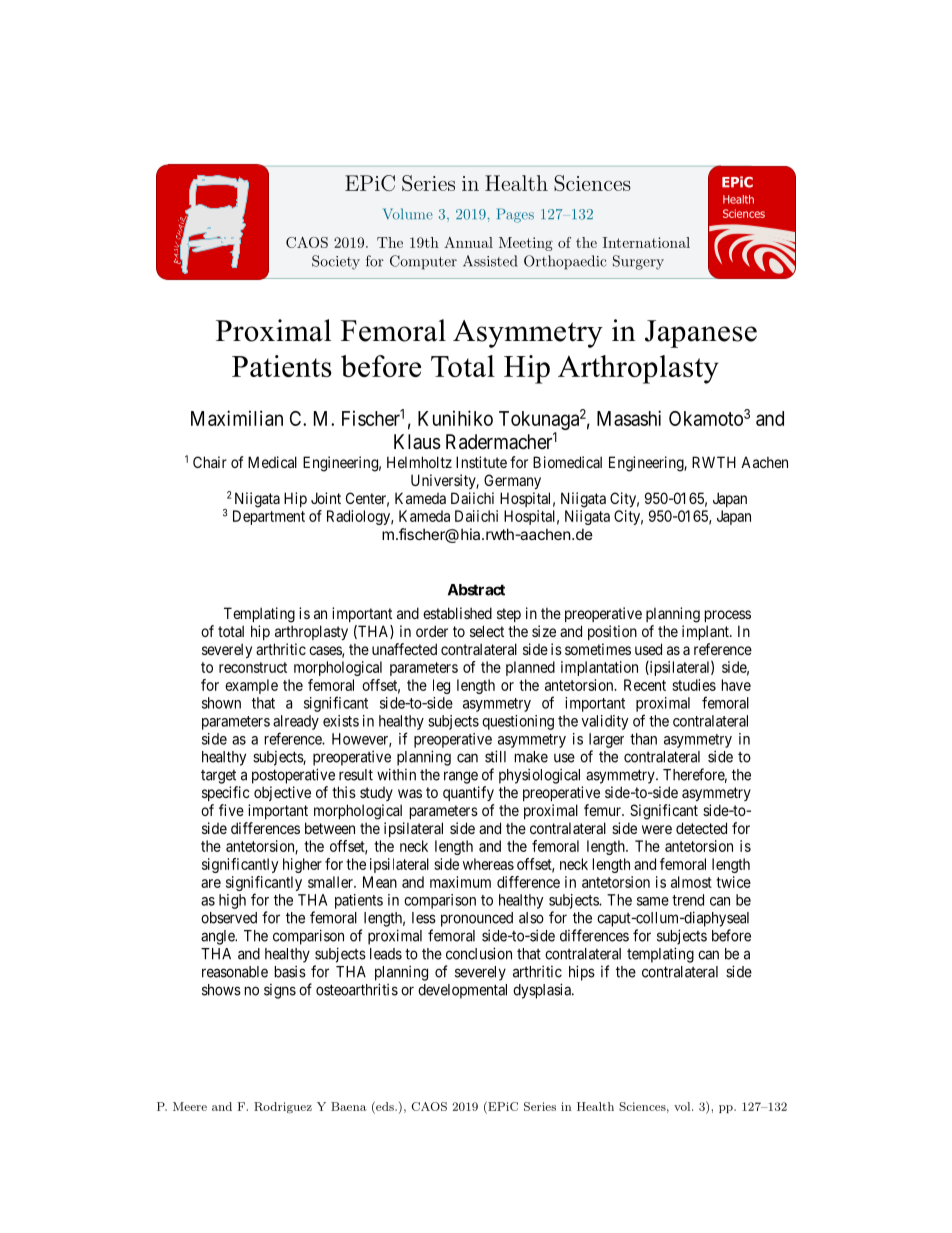 This document has width=952, height=1233. What do you see at coordinates (282, 793) in the document?
I see `objective` at bounding box center [282, 793].
